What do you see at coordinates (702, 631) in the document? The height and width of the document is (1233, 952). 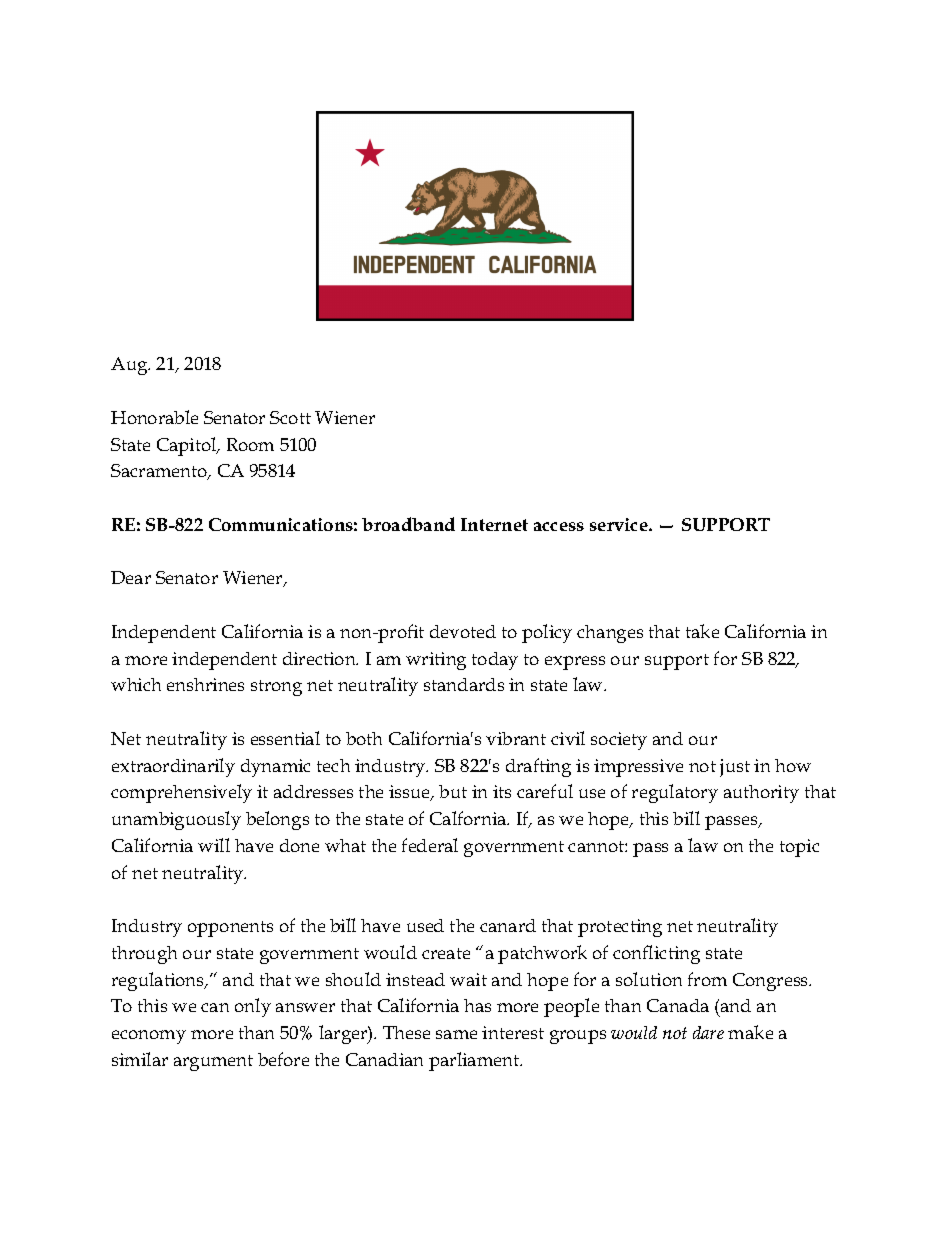 I see `take` at bounding box center [702, 631].
